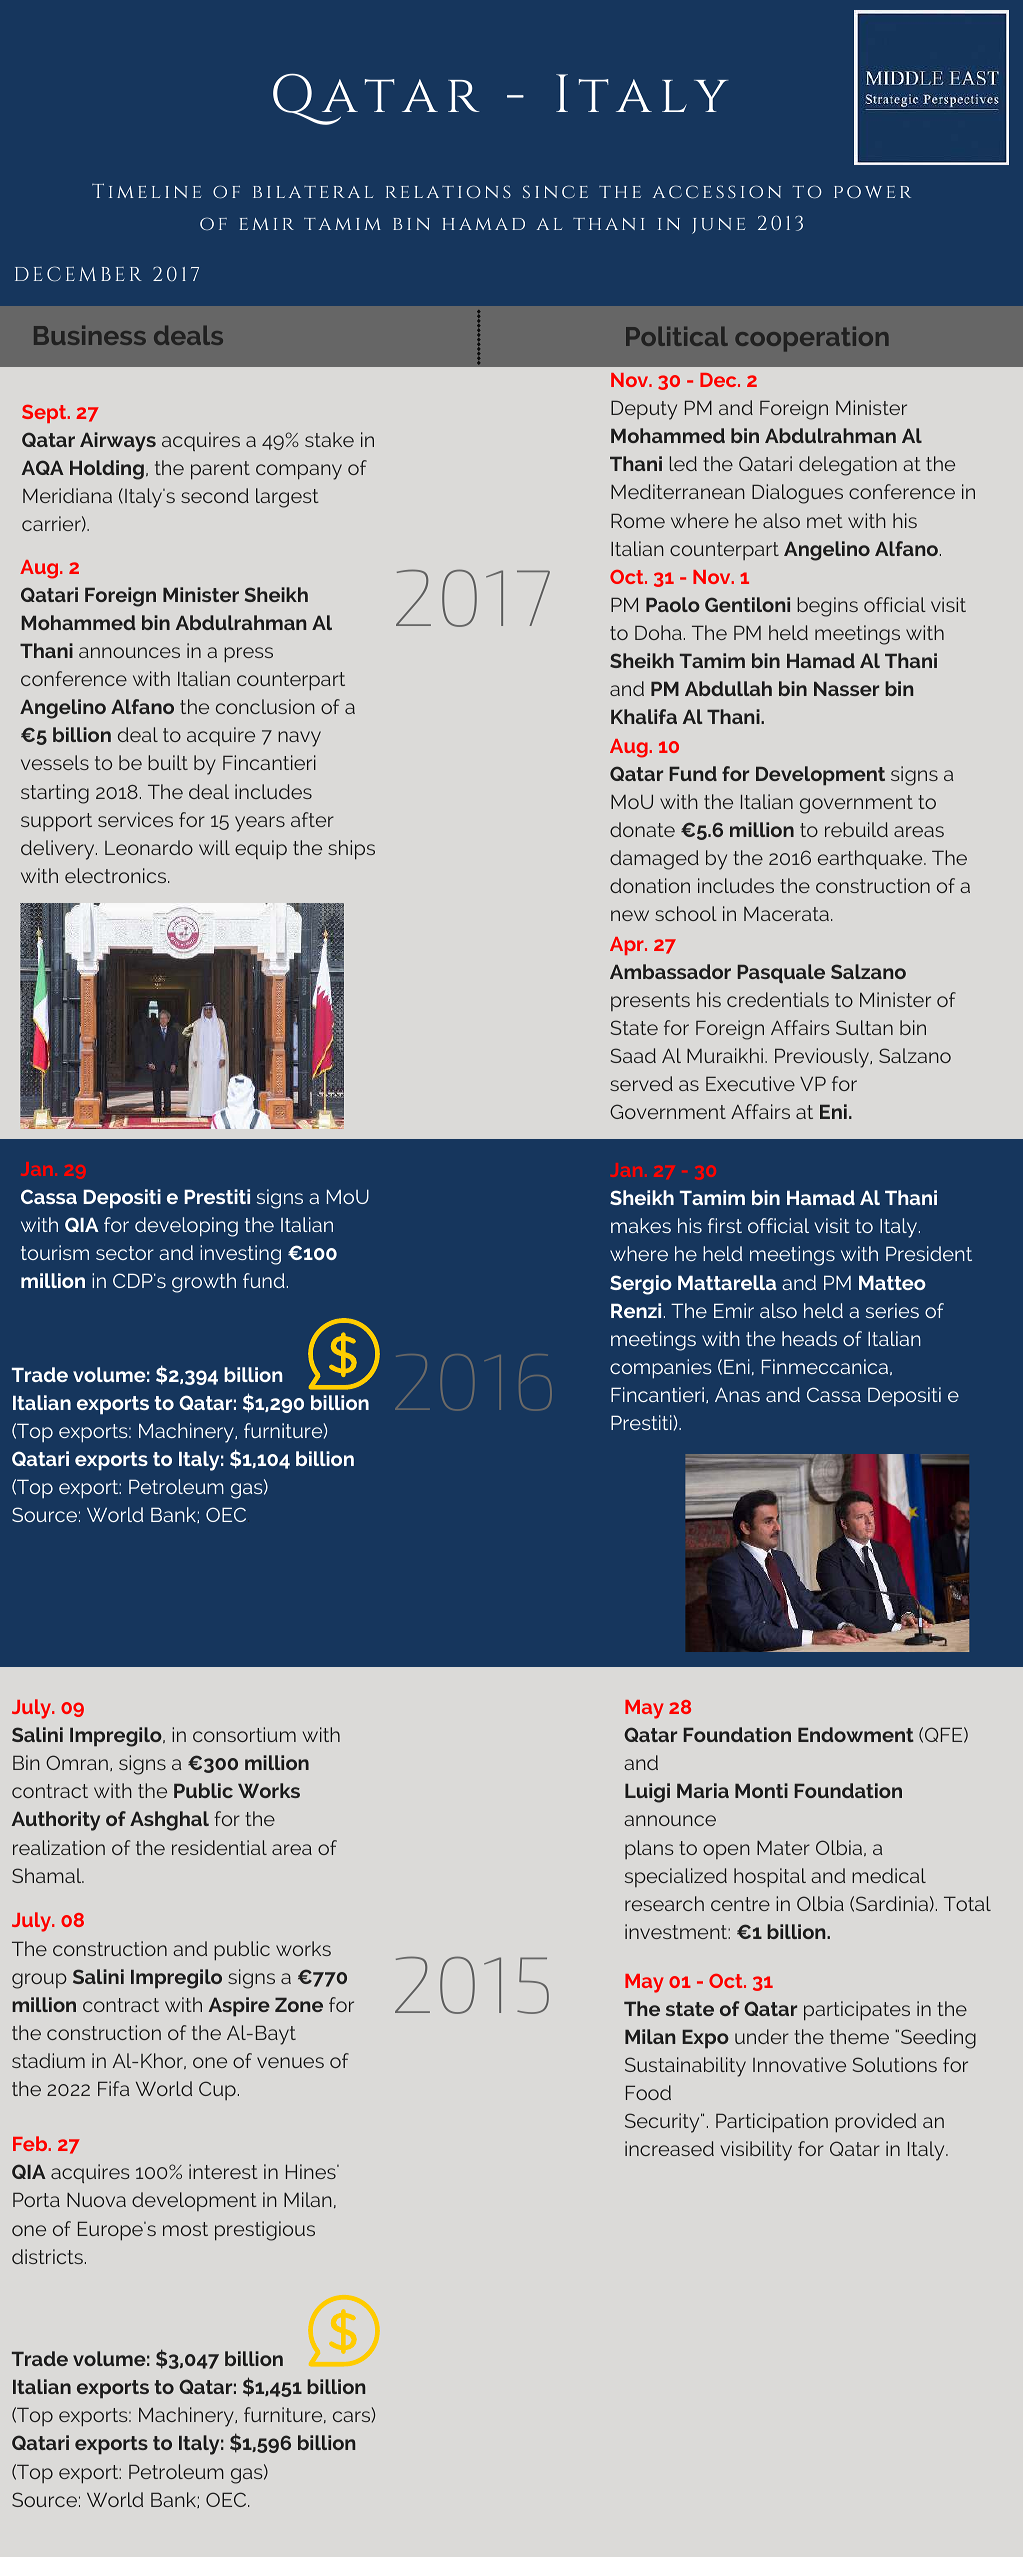  I want to click on donate, so click(642, 829).
